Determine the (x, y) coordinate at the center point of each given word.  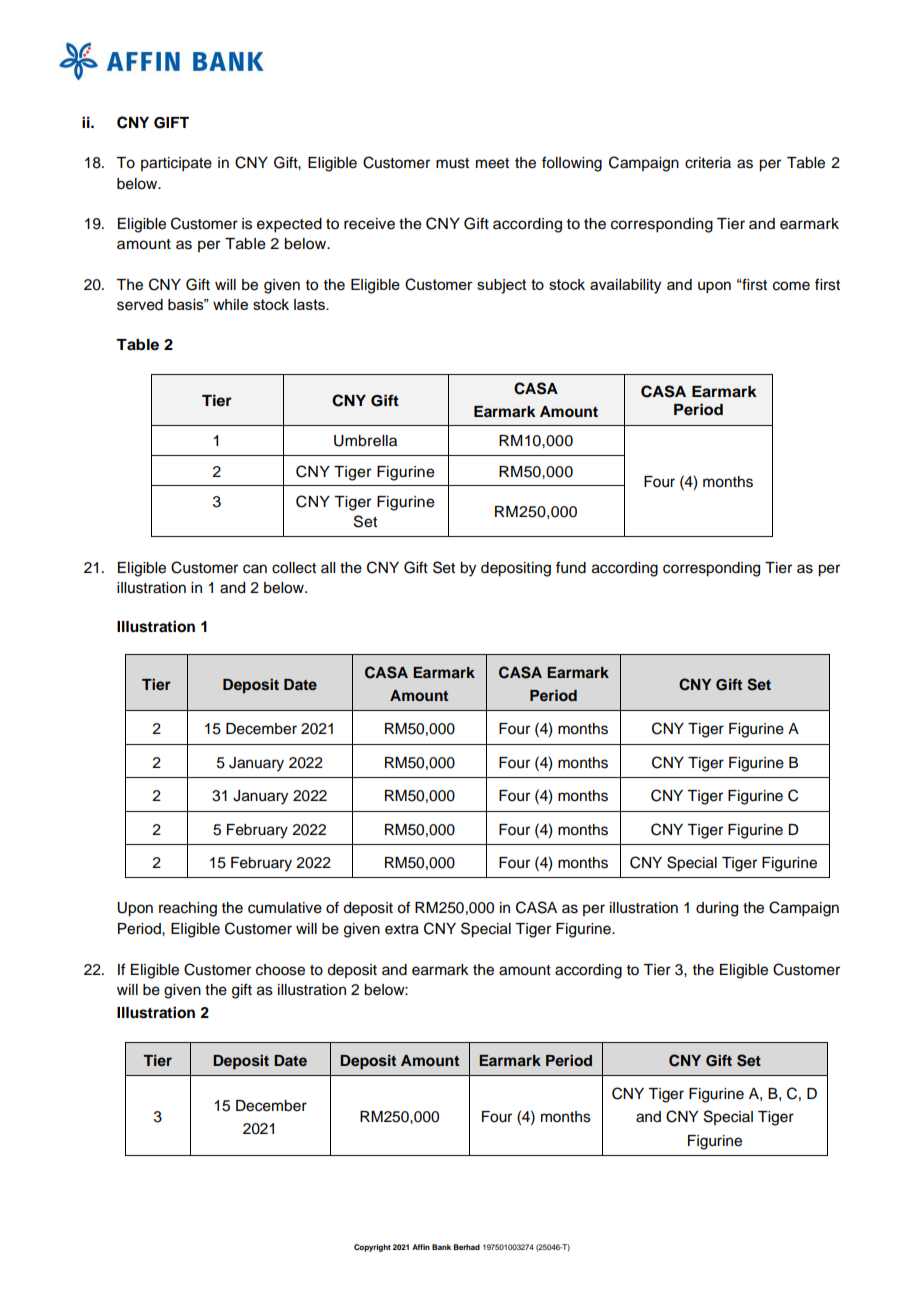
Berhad (467, 1247)
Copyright (372, 1248)
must (452, 163)
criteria (708, 163)
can (255, 569)
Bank (441, 1247)
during (717, 909)
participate (176, 164)
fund (571, 567)
